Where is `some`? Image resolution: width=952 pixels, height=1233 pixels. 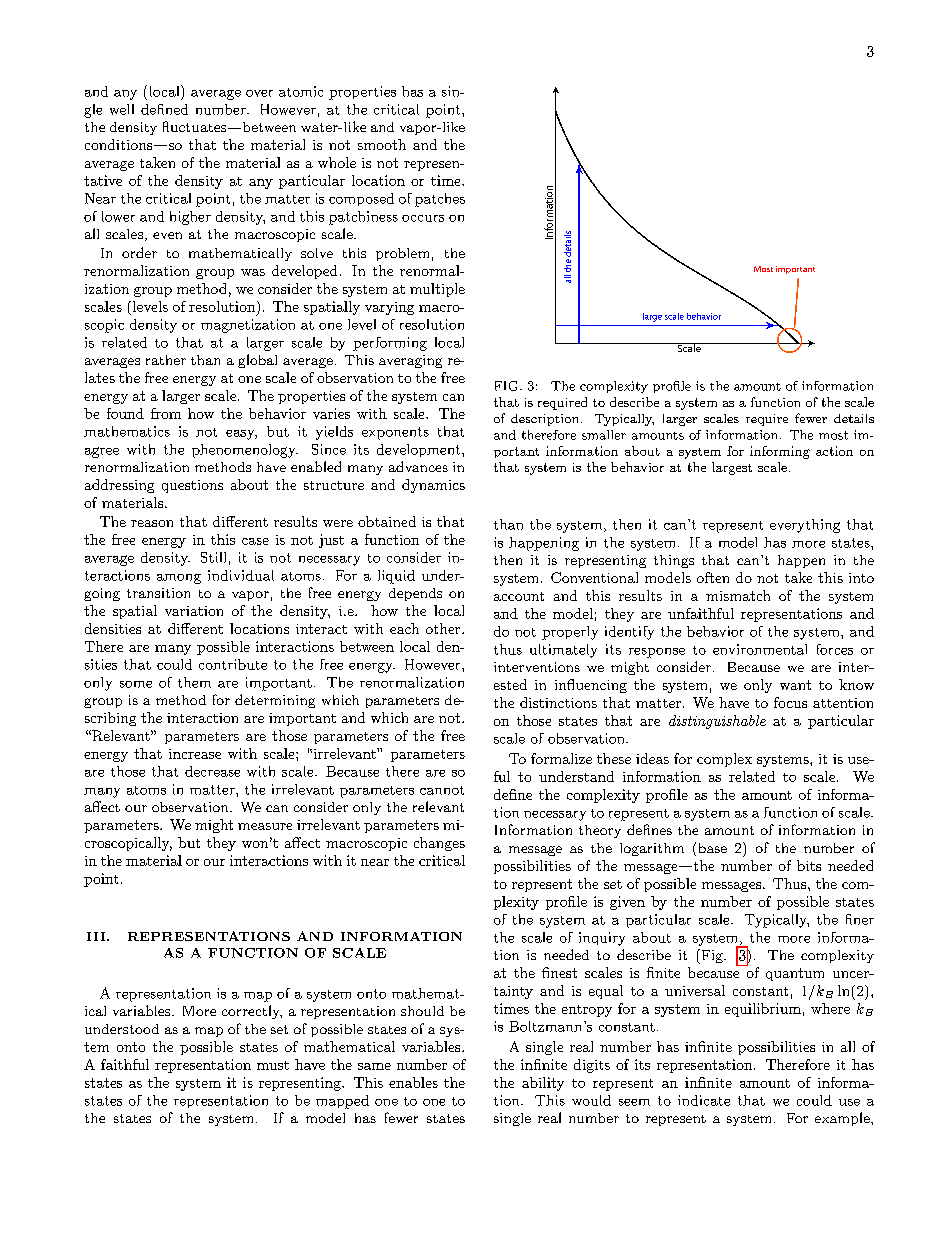 some is located at coordinates (136, 684).
